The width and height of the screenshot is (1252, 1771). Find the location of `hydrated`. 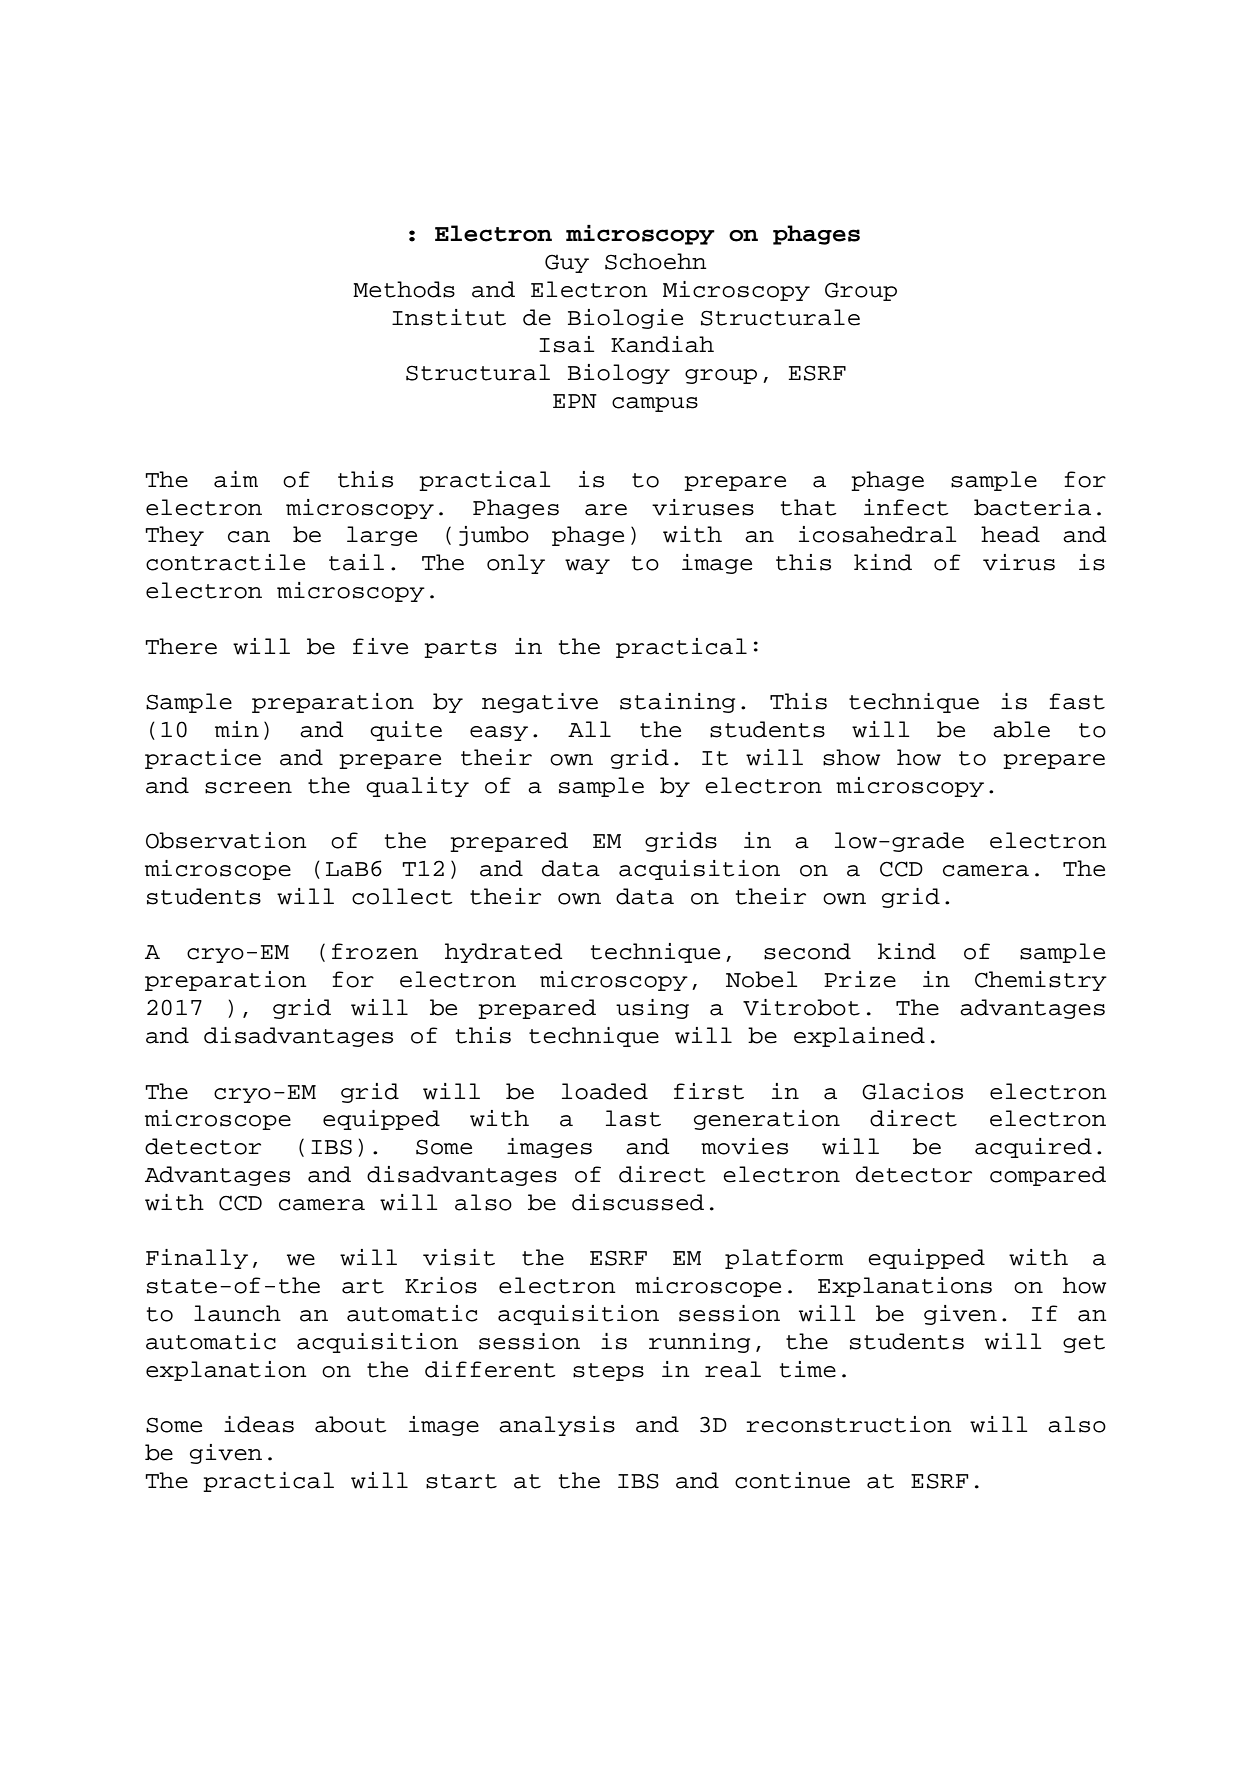

hydrated is located at coordinates (503, 953).
